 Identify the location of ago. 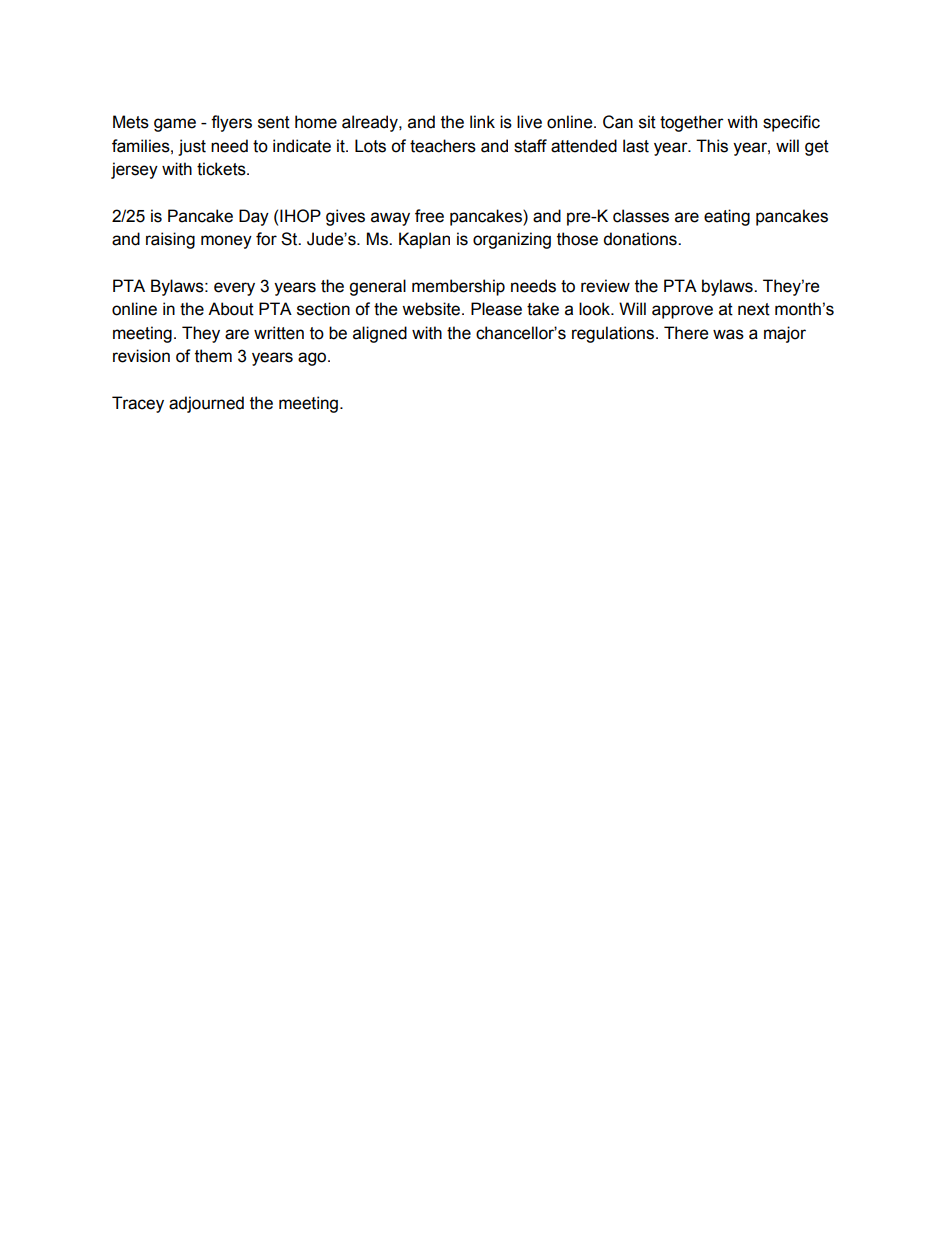
(313, 359).
